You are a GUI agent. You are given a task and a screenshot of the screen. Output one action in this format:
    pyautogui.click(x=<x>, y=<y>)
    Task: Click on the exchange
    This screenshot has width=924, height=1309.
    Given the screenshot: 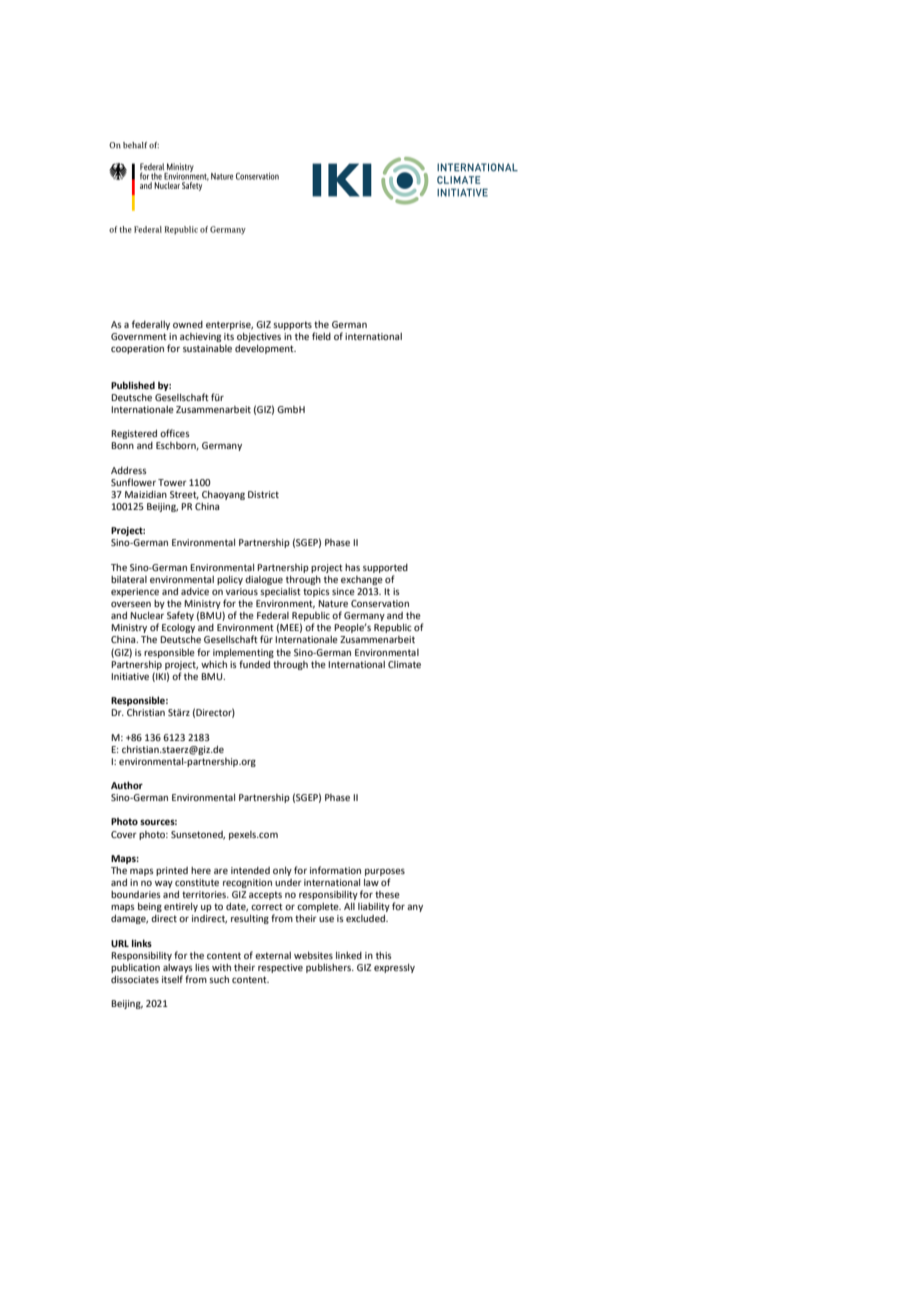 What is the action you would take?
    pyautogui.click(x=362, y=580)
